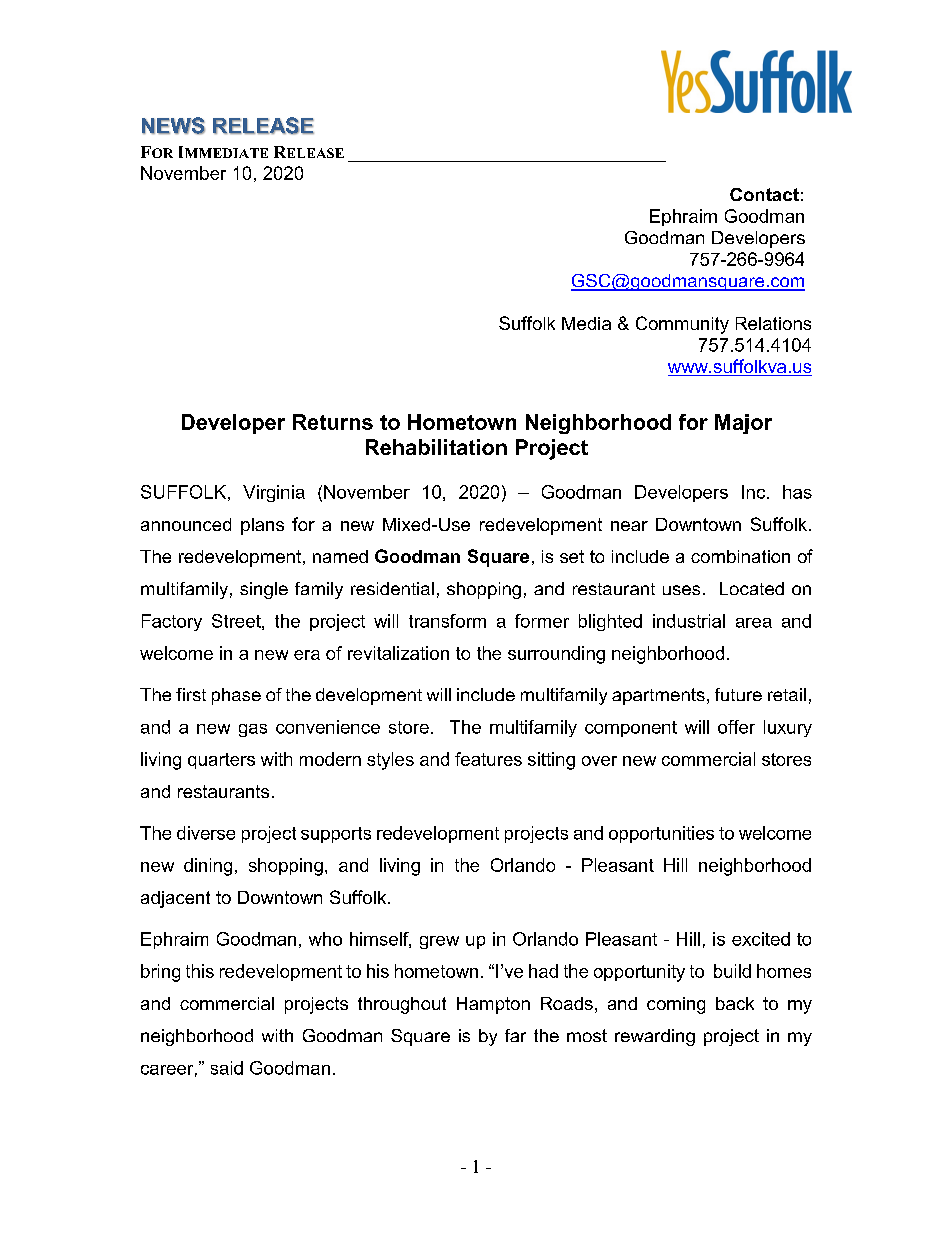  I want to click on Rehabilitation, so click(436, 447).
